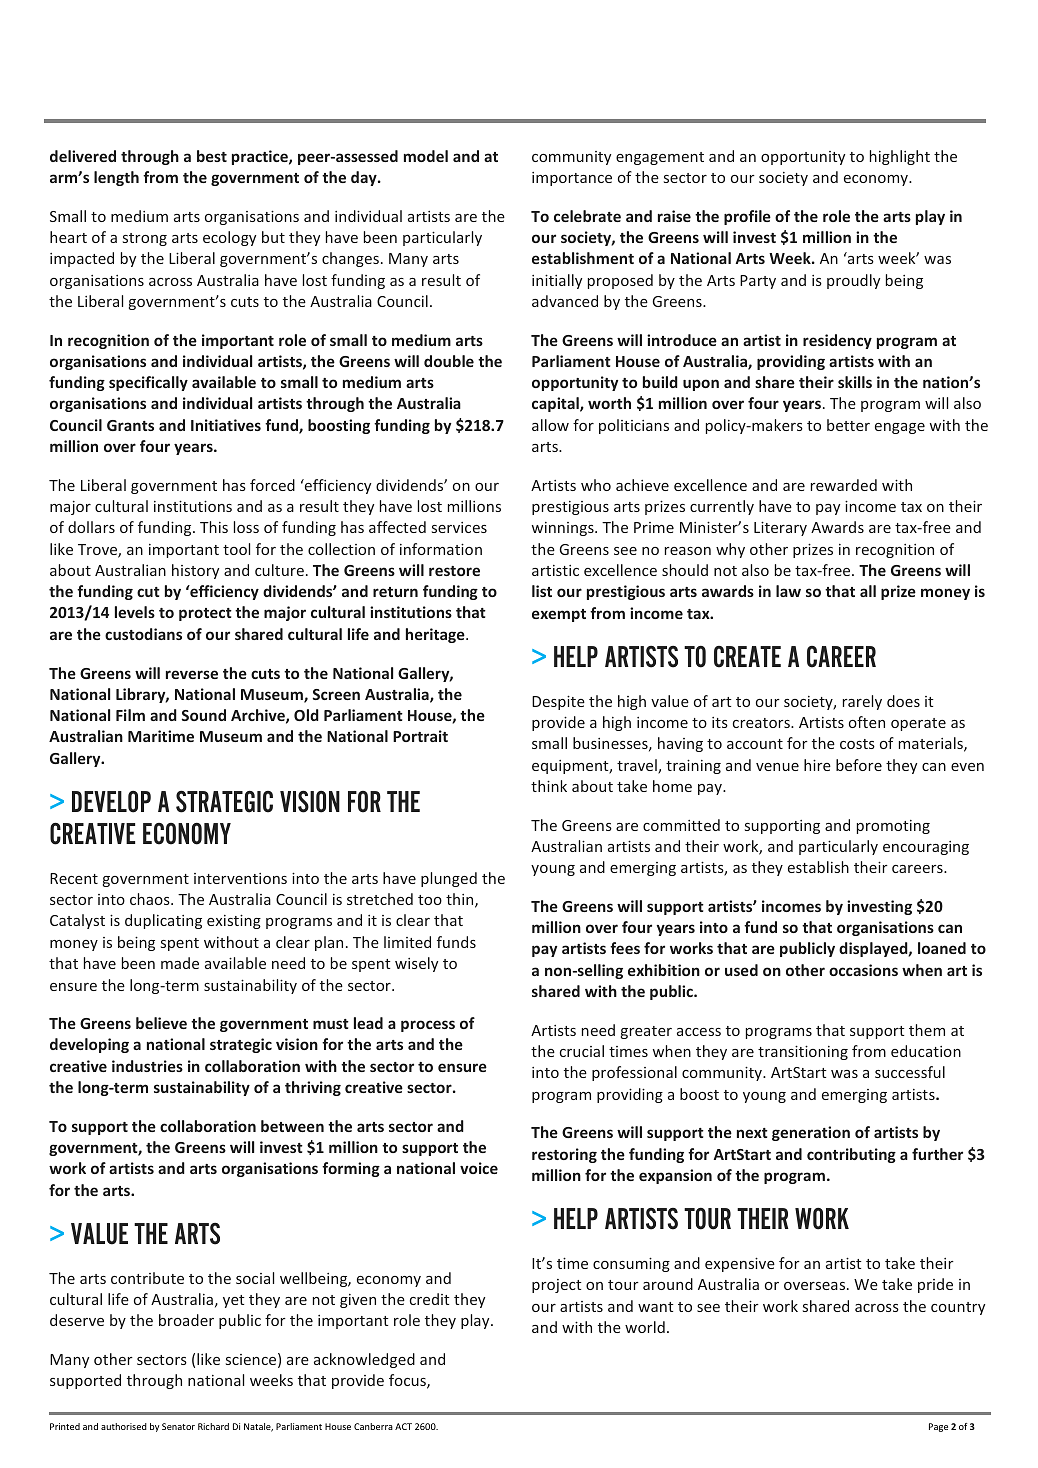 The height and width of the image is (1468, 1038). I want to click on history, so click(195, 571).
